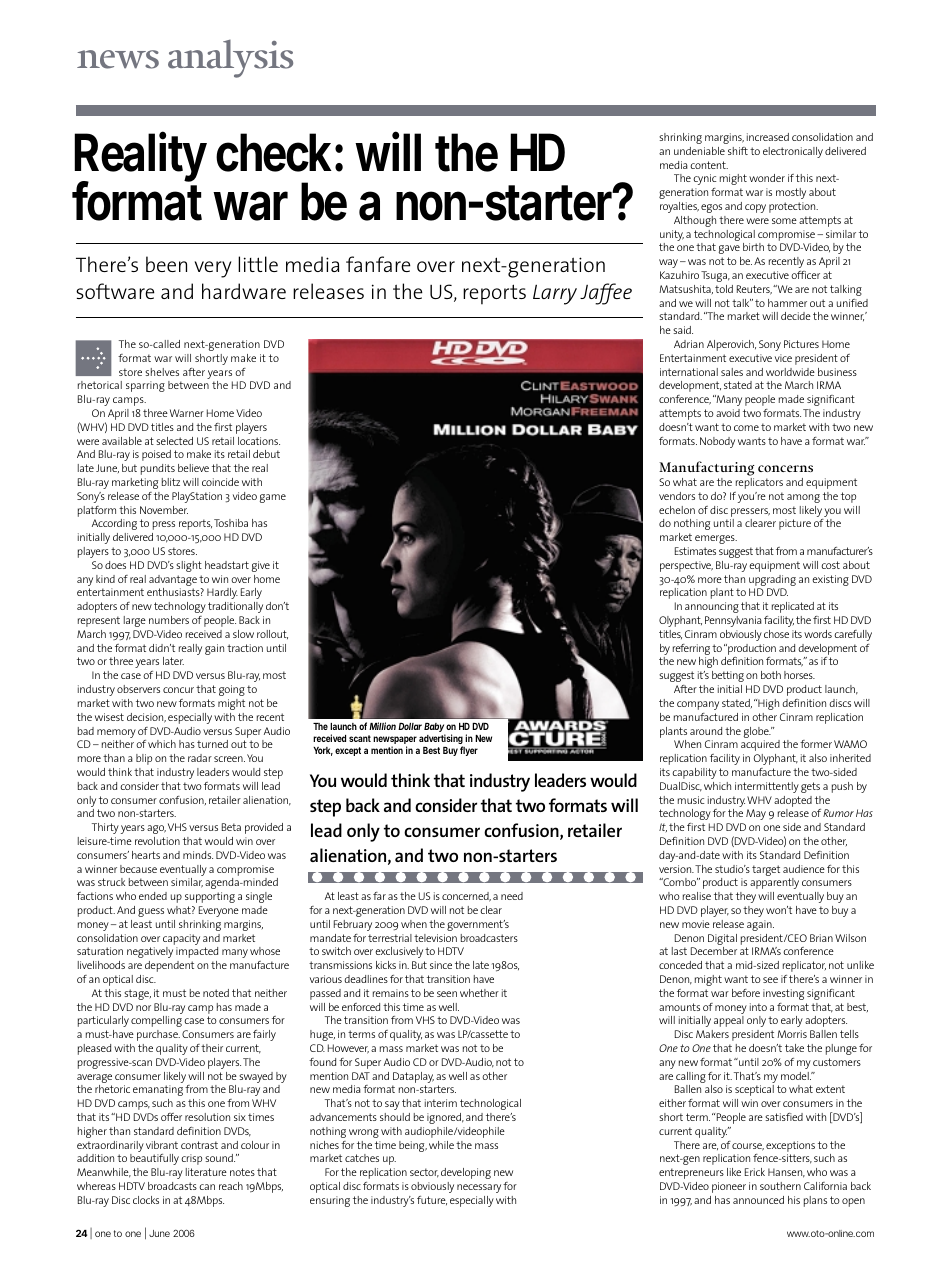 The image size is (952, 1270). I want to click on numbers, so click(169, 620).
